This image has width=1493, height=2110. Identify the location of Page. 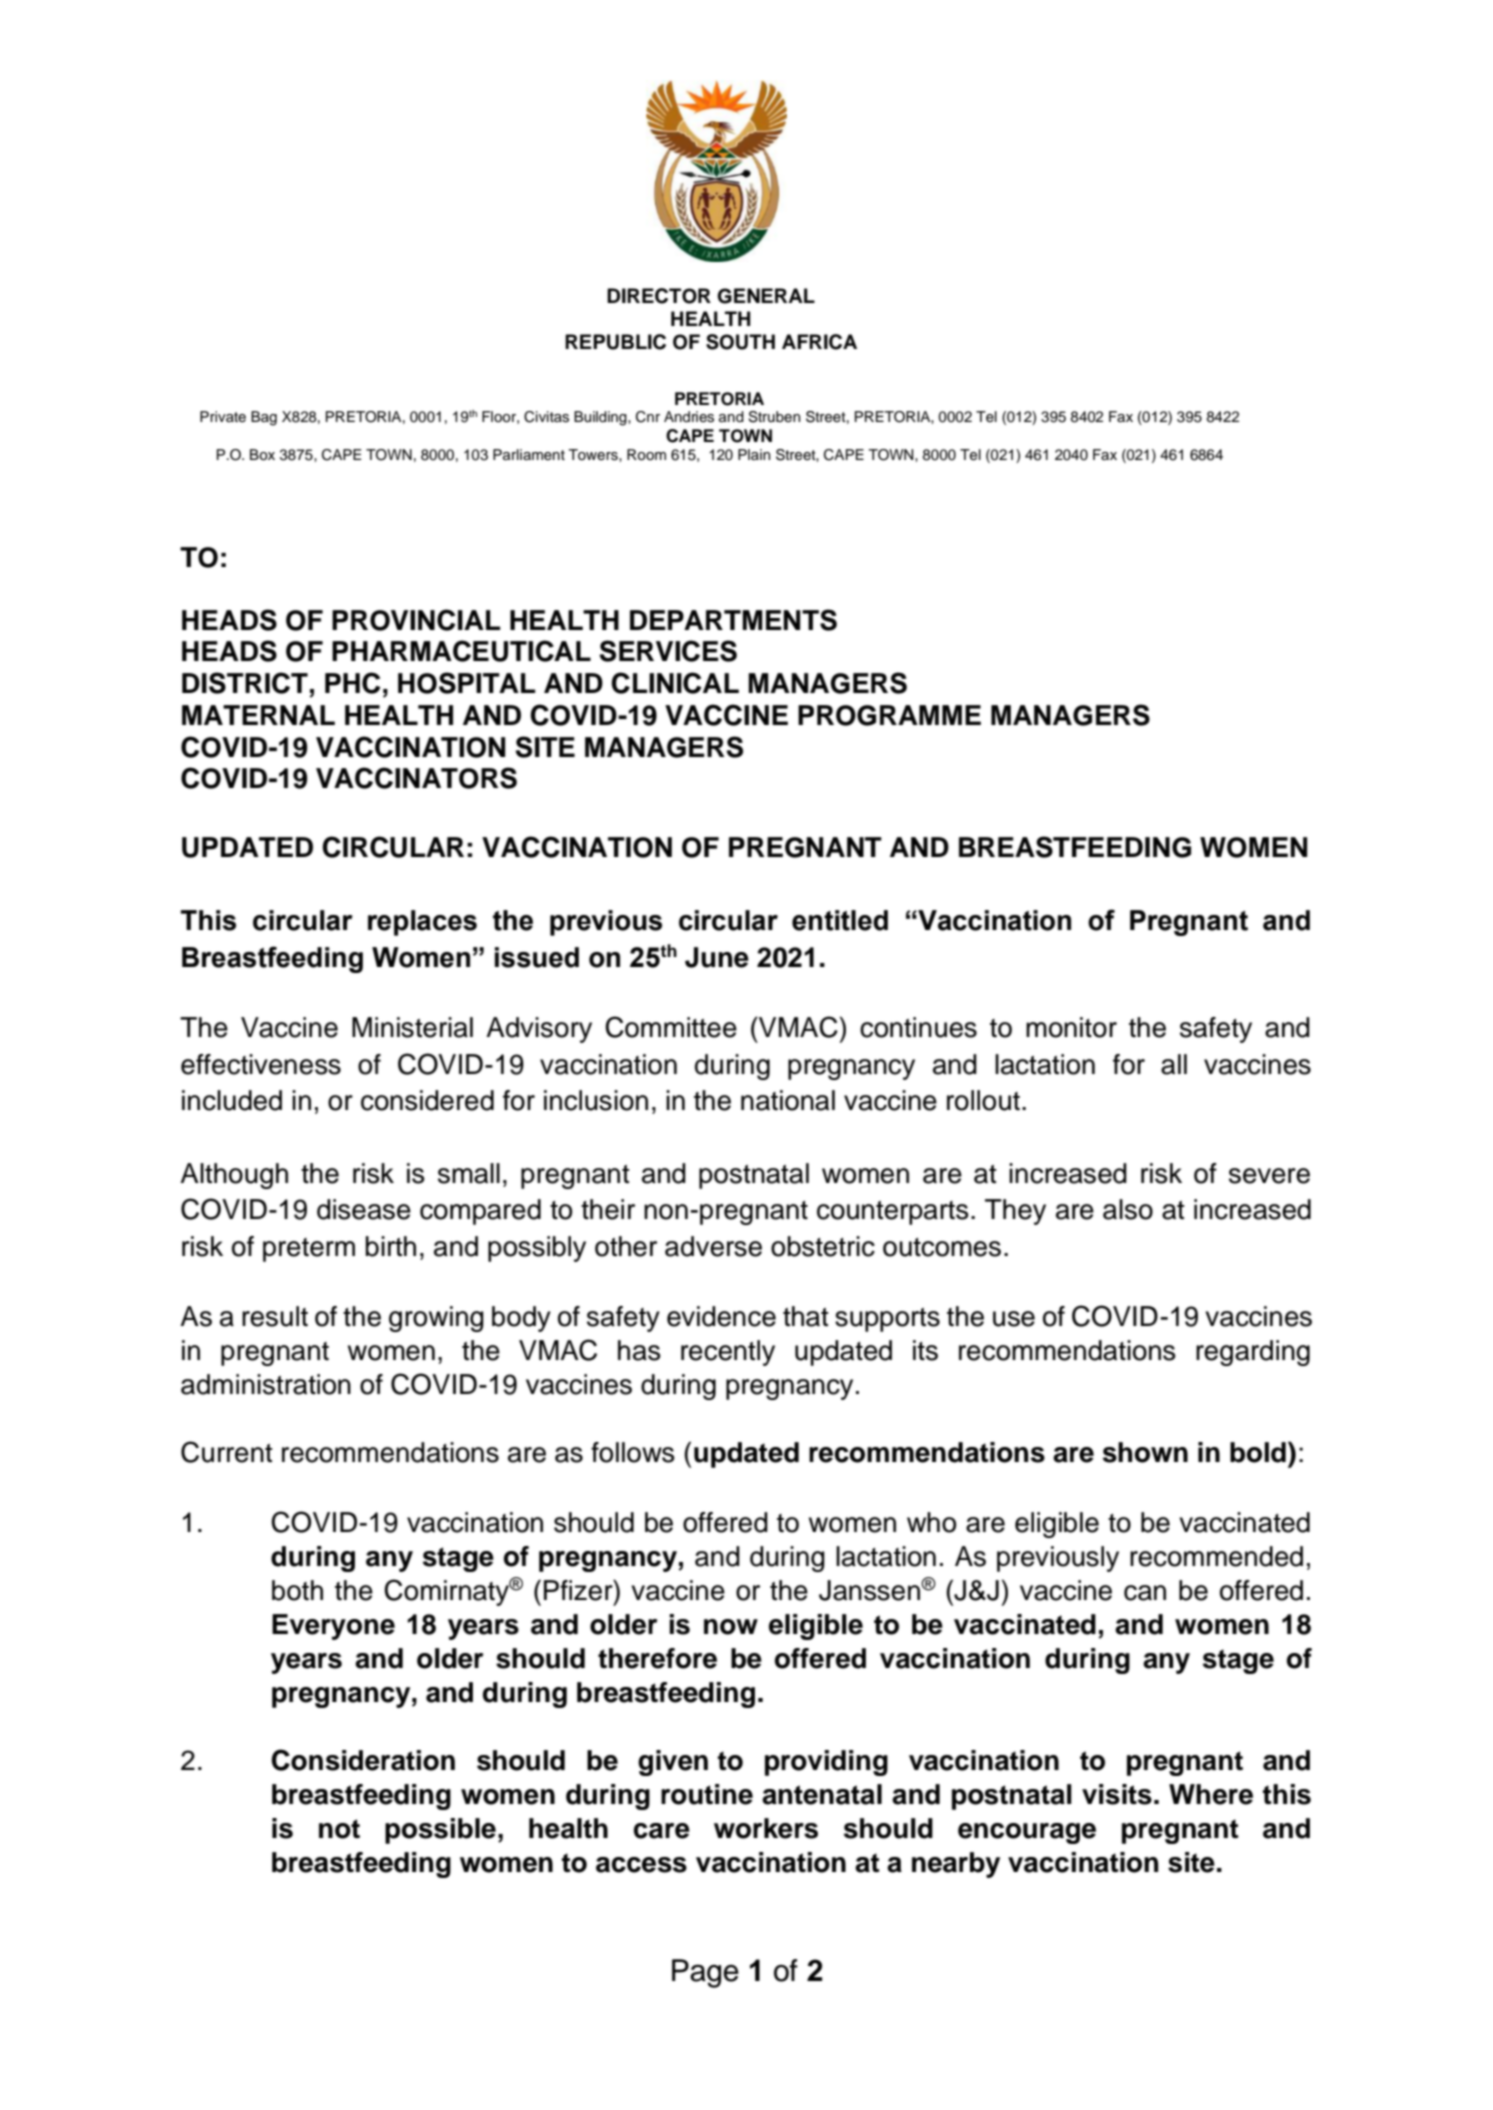
(705, 1973).
